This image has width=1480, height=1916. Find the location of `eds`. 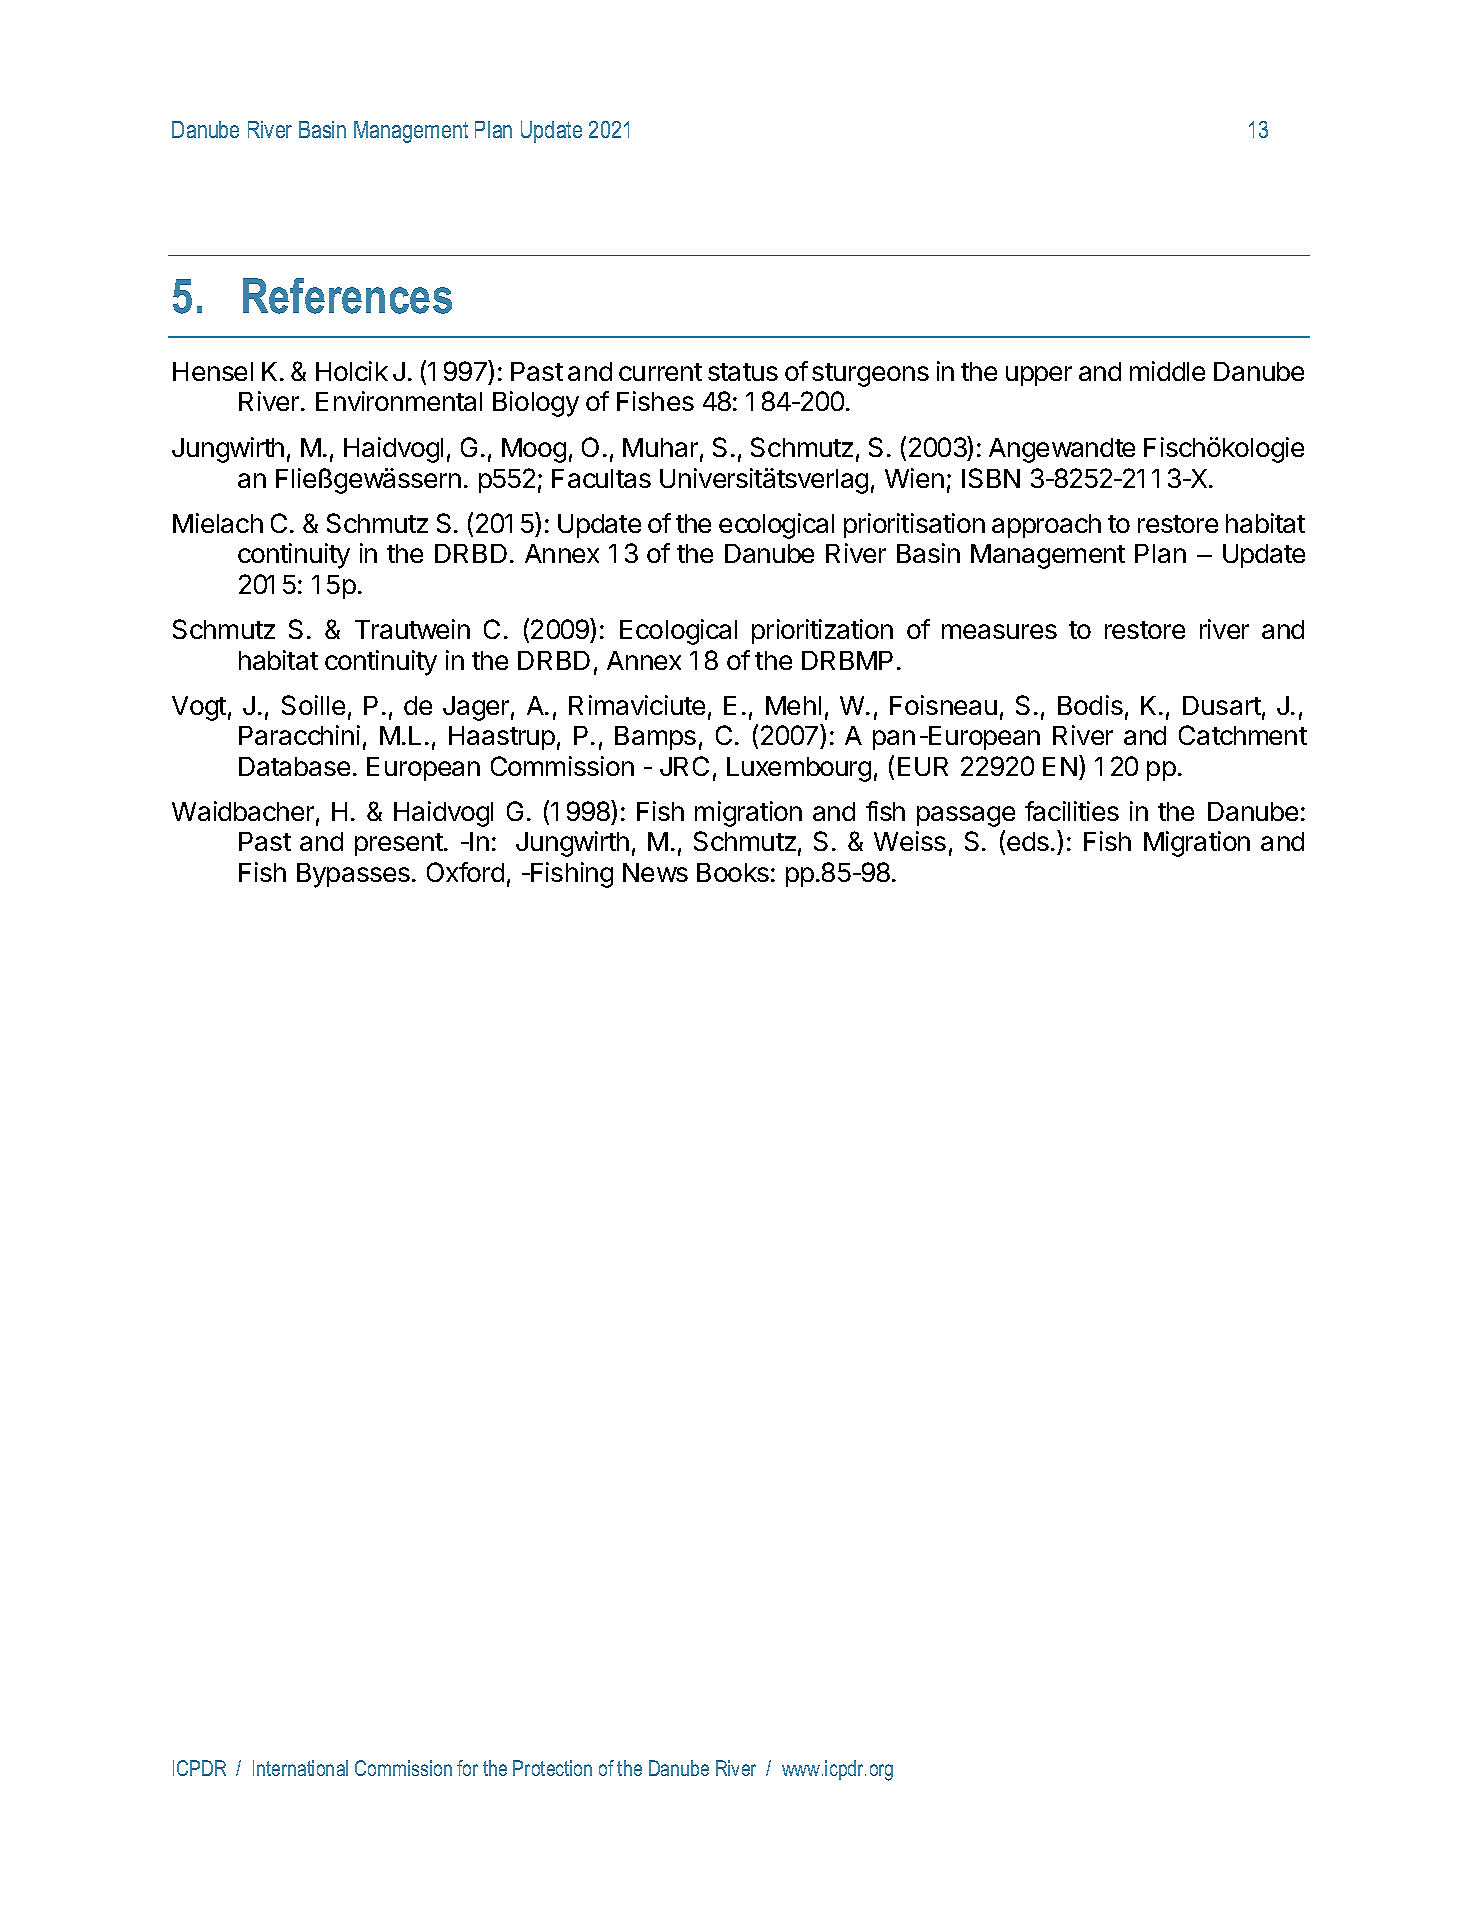

eds is located at coordinates (1028, 841).
